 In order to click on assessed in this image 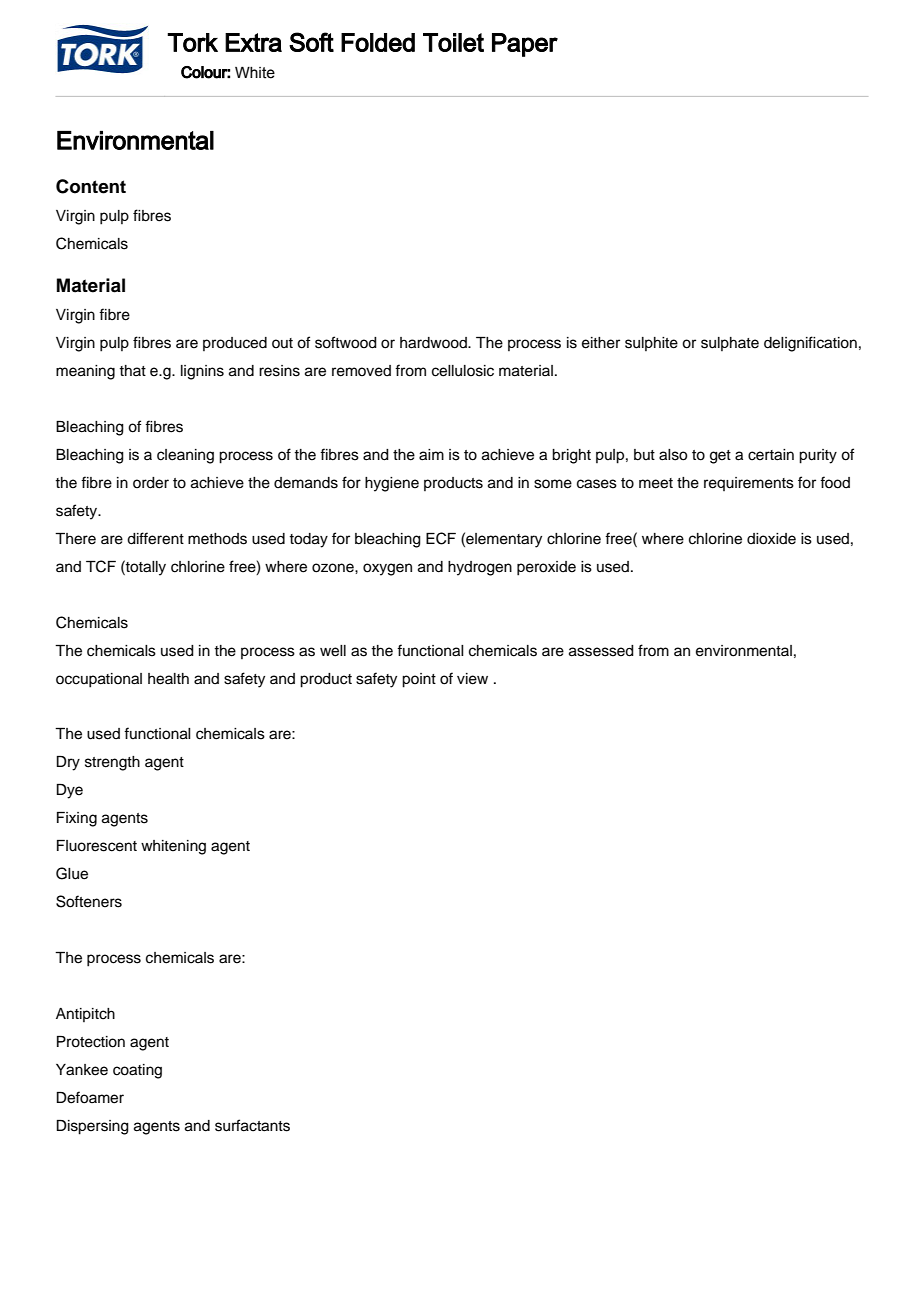, I will do `click(601, 651)`.
